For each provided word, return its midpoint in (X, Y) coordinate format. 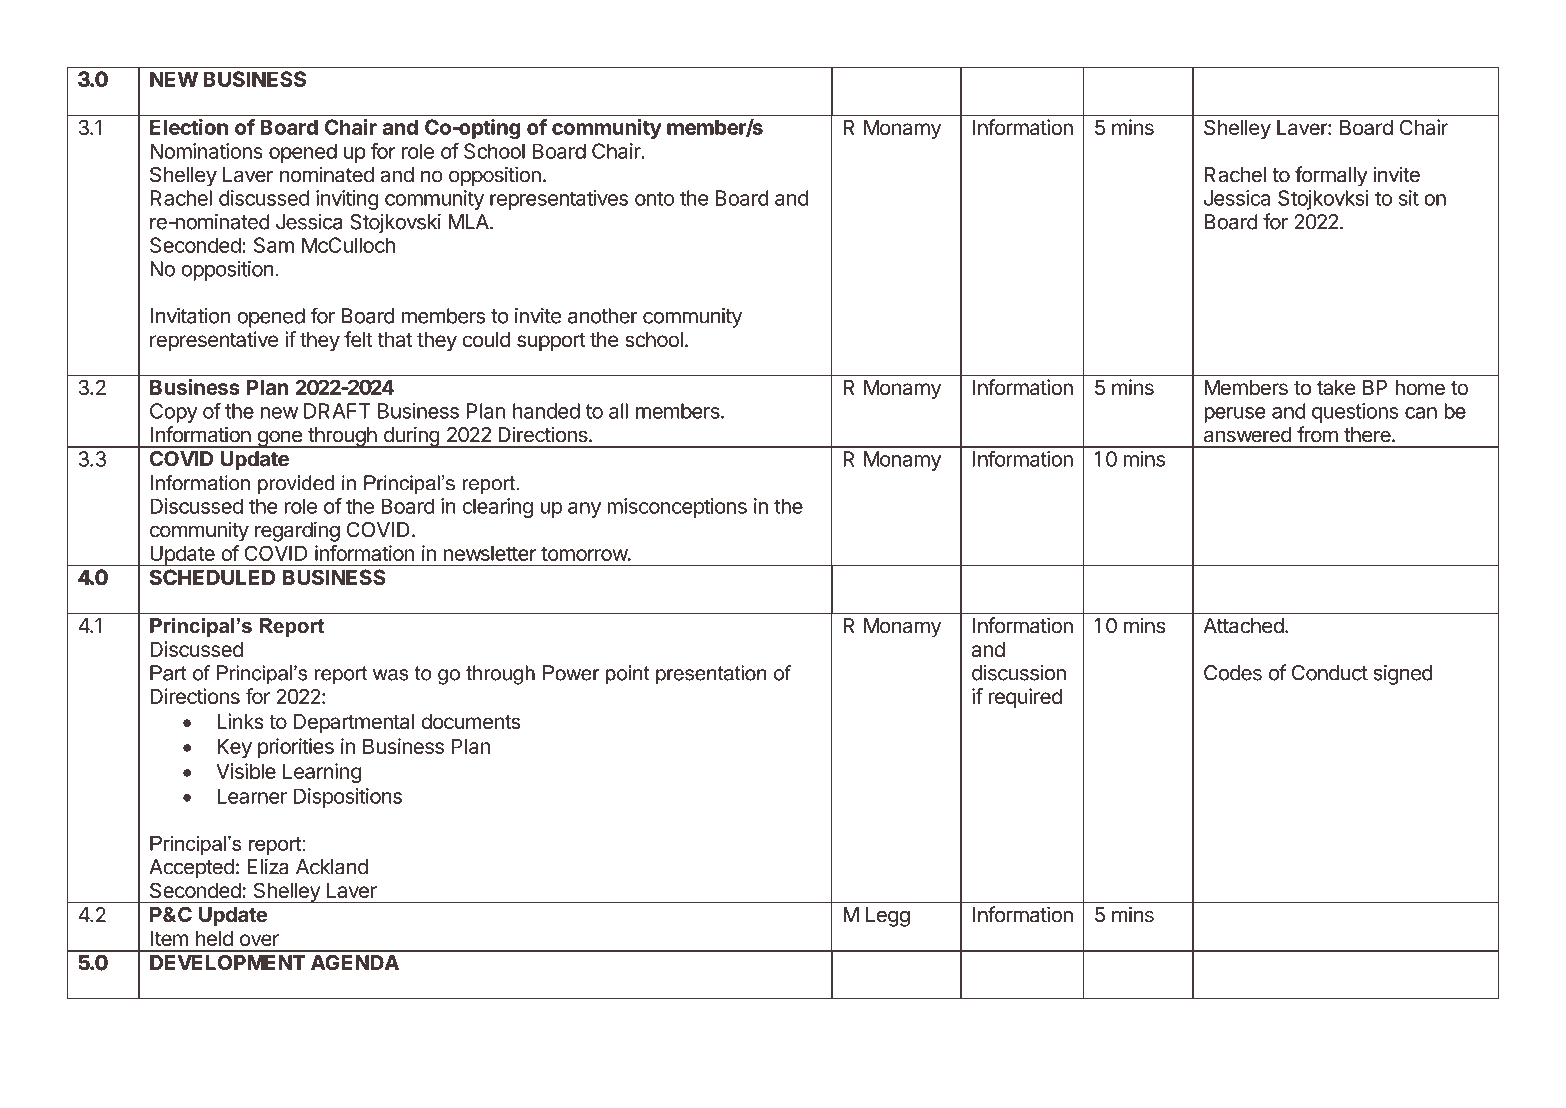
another (603, 316)
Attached (1243, 626)
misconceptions (677, 508)
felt (358, 339)
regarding (297, 531)
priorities (296, 748)
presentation (711, 675)
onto (654, 198)
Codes (1233, 673)
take (1336, 387)
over (259, 940)
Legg (888, 917)
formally (1331, 176)
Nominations (206, 151)
